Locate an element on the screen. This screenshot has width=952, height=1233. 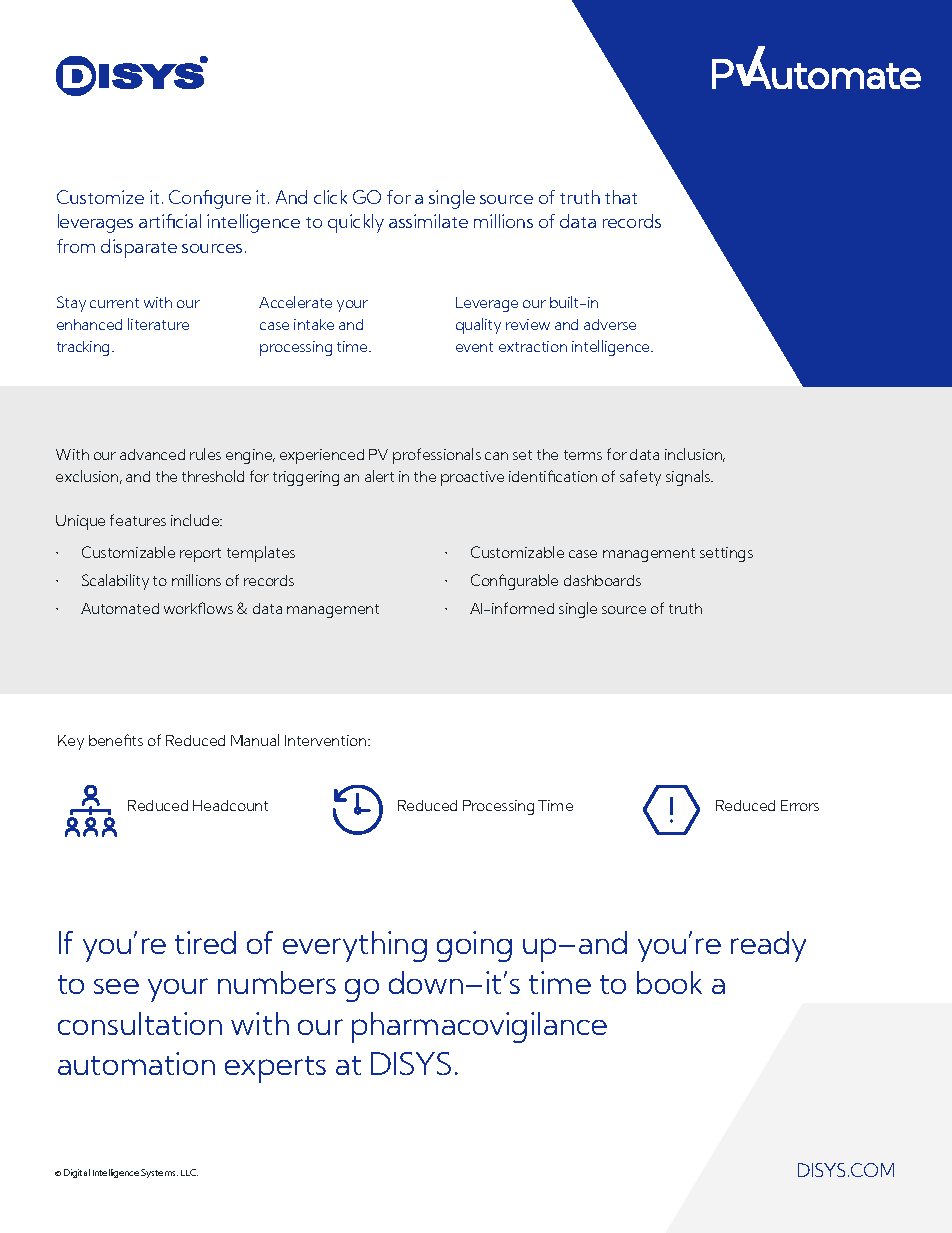
Systems is located at coordinates (159, 1173).
